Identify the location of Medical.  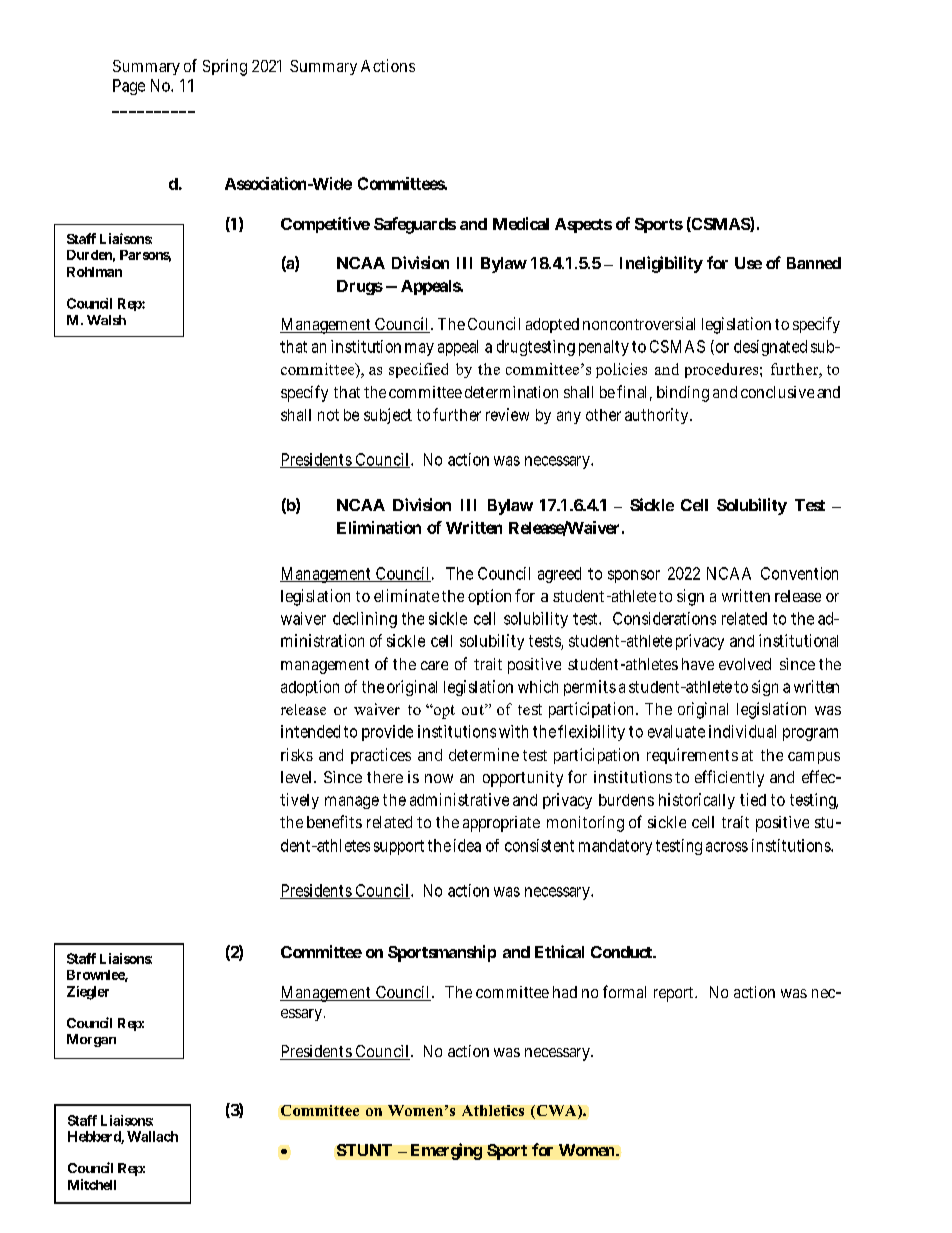
(521, 223).
